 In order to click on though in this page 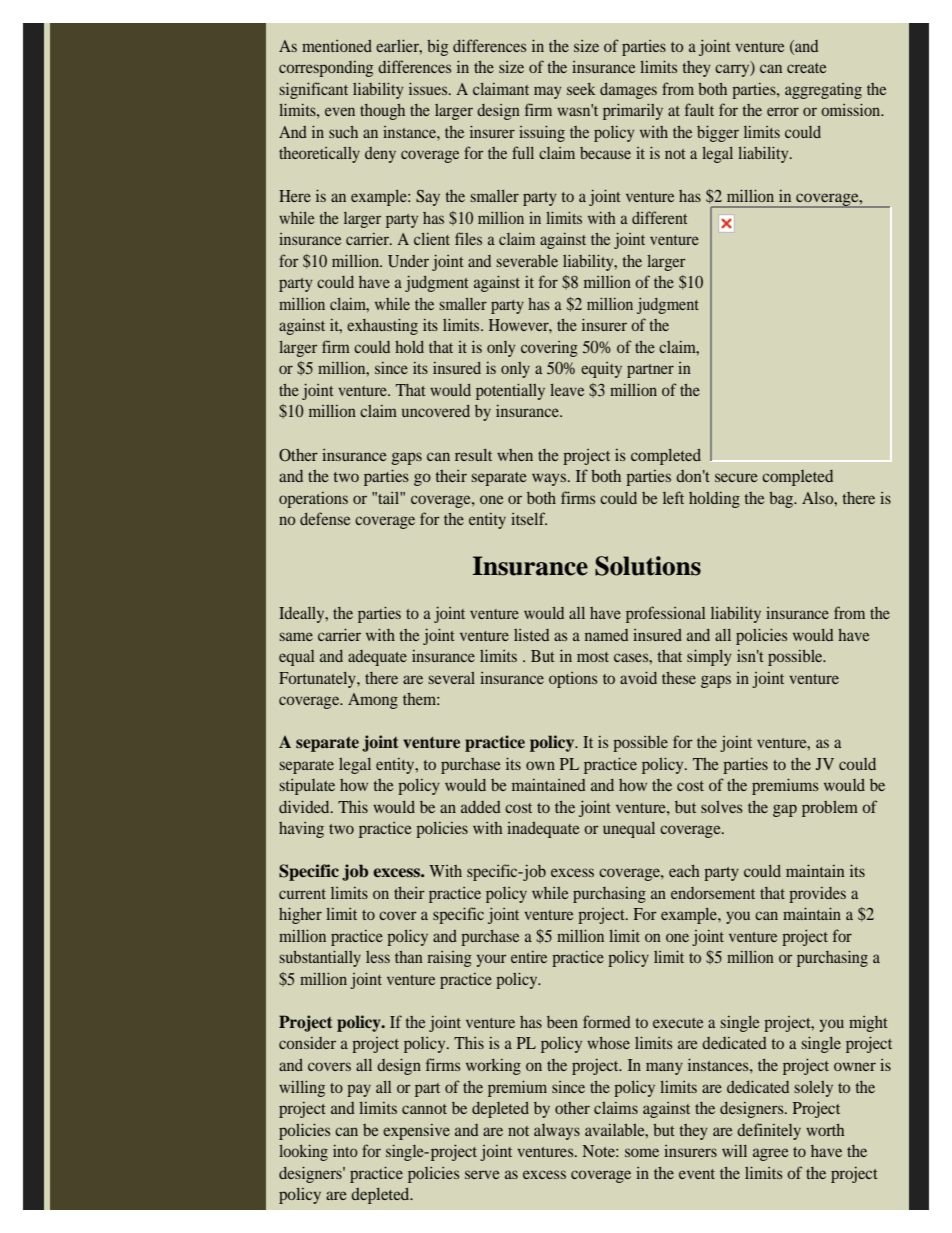, I will do `click(382, 112)`.
